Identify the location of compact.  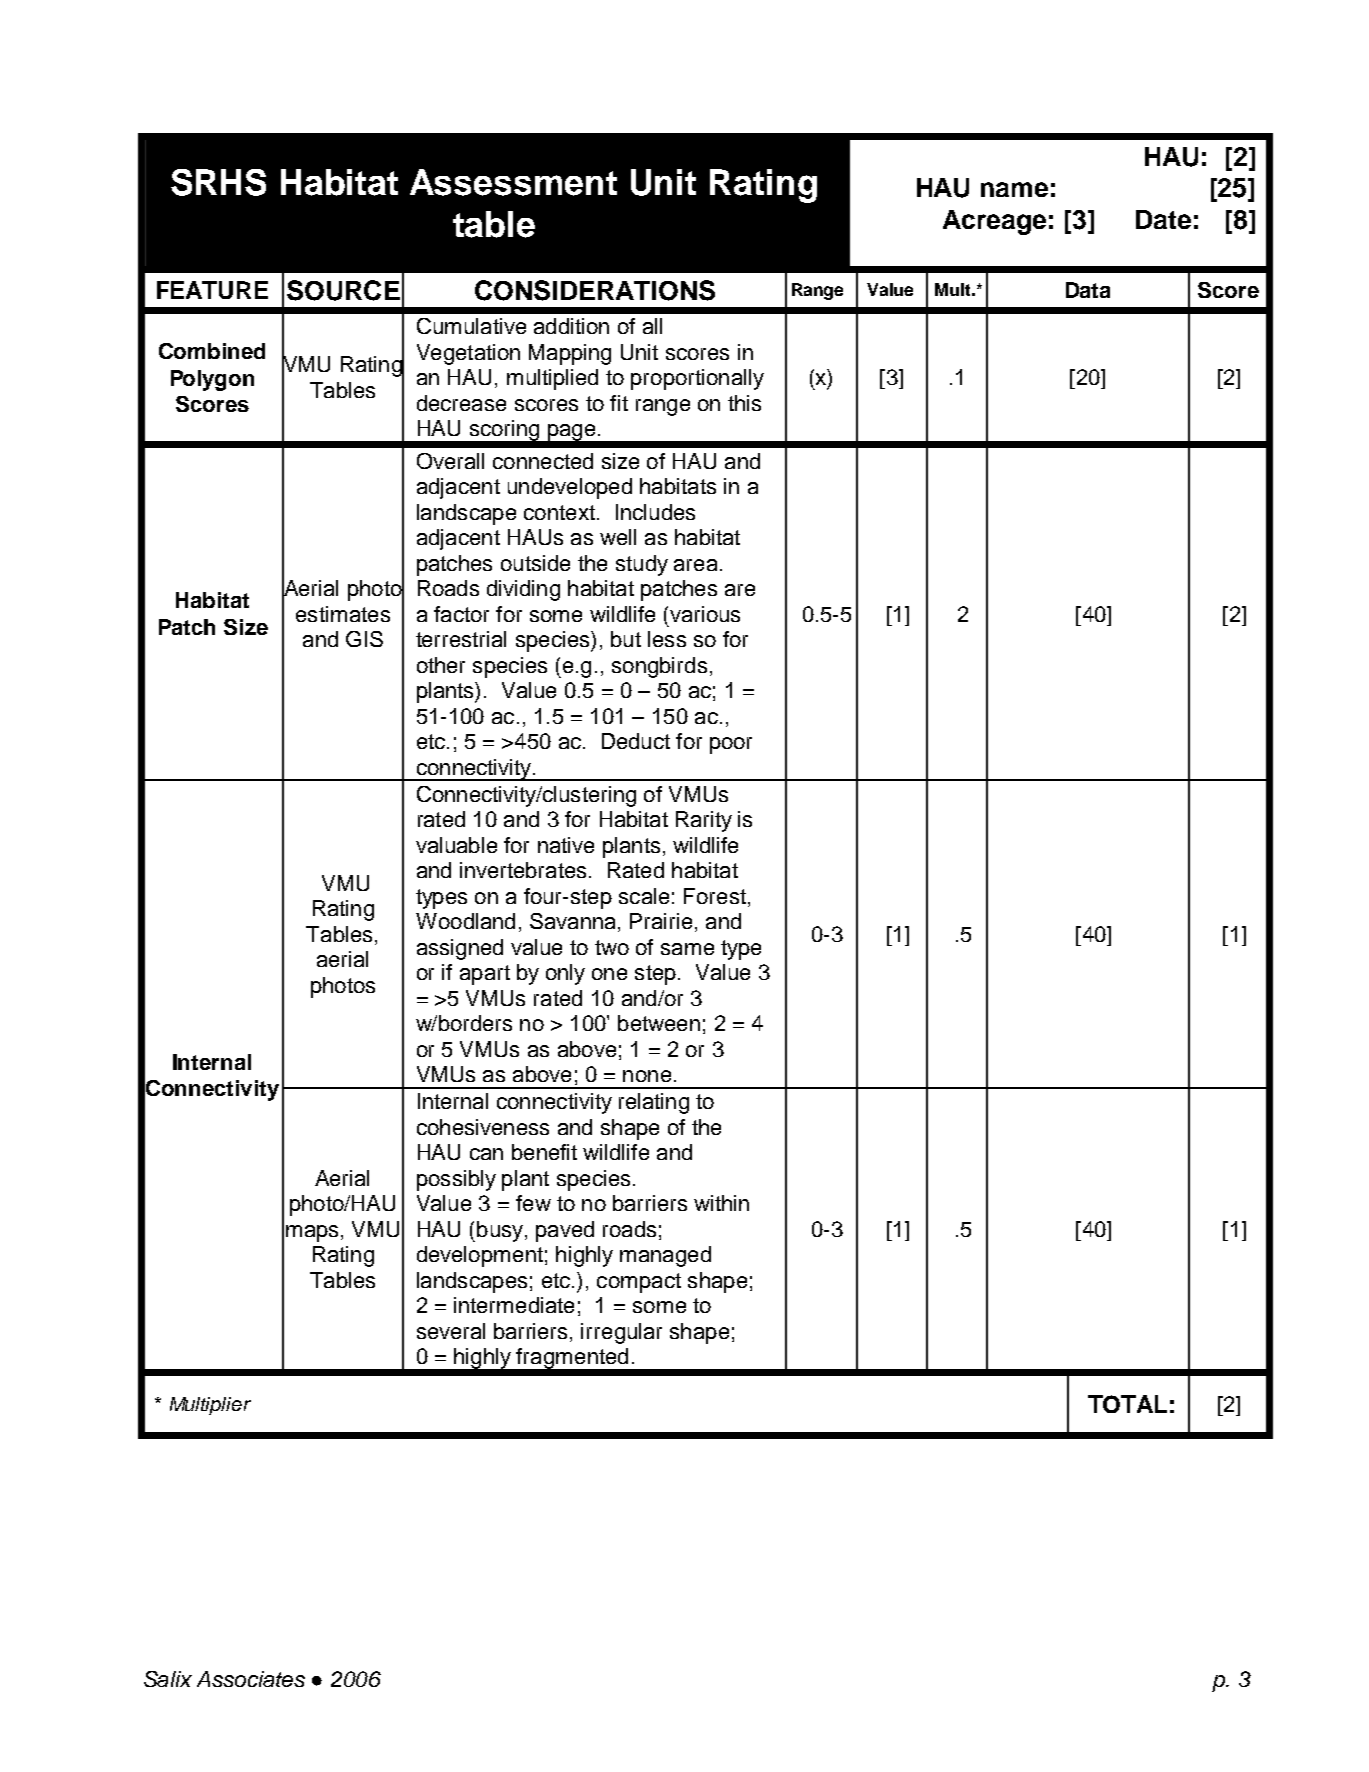
(639, 1283).
